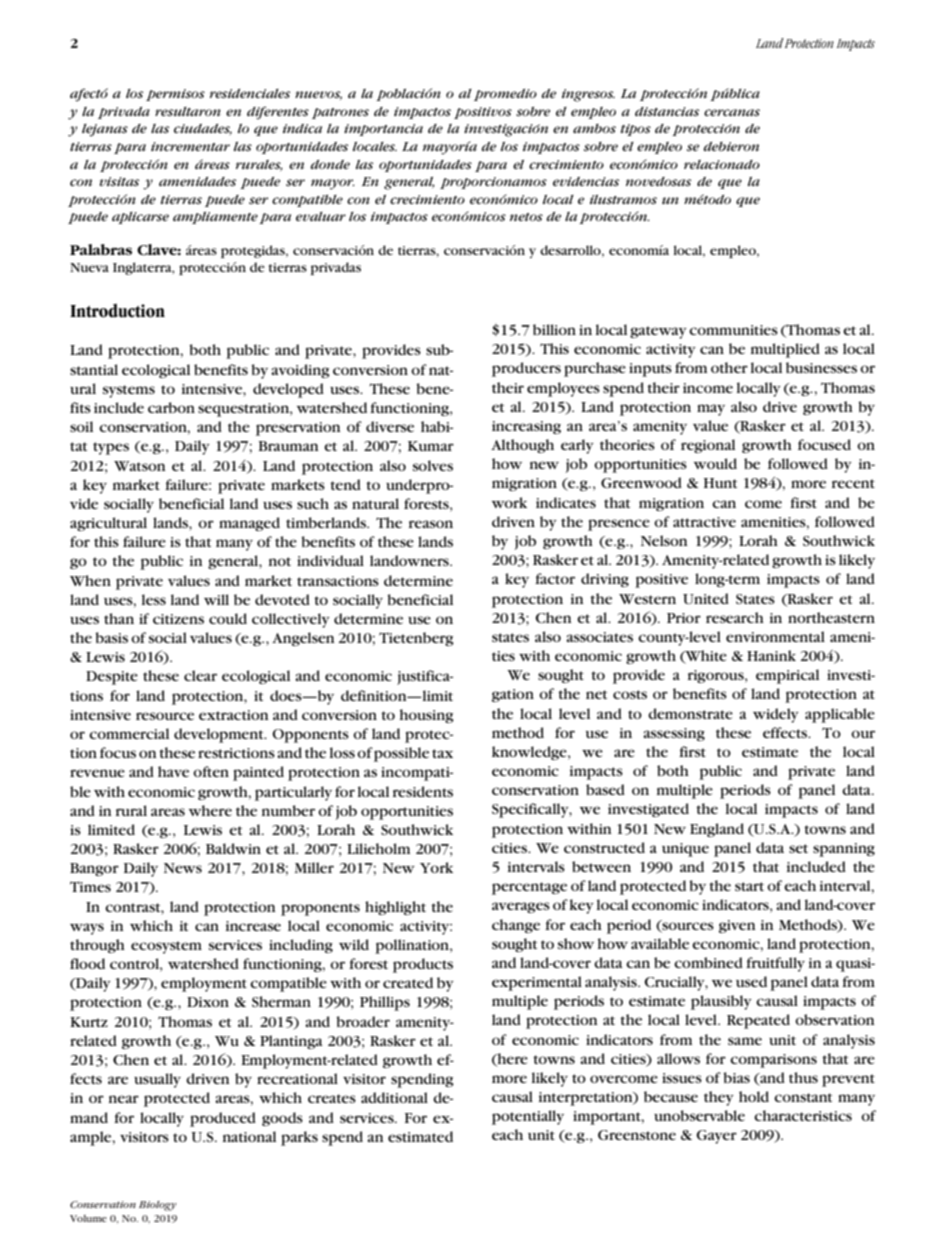  I want to click on potentially, so click(528, 1117).
